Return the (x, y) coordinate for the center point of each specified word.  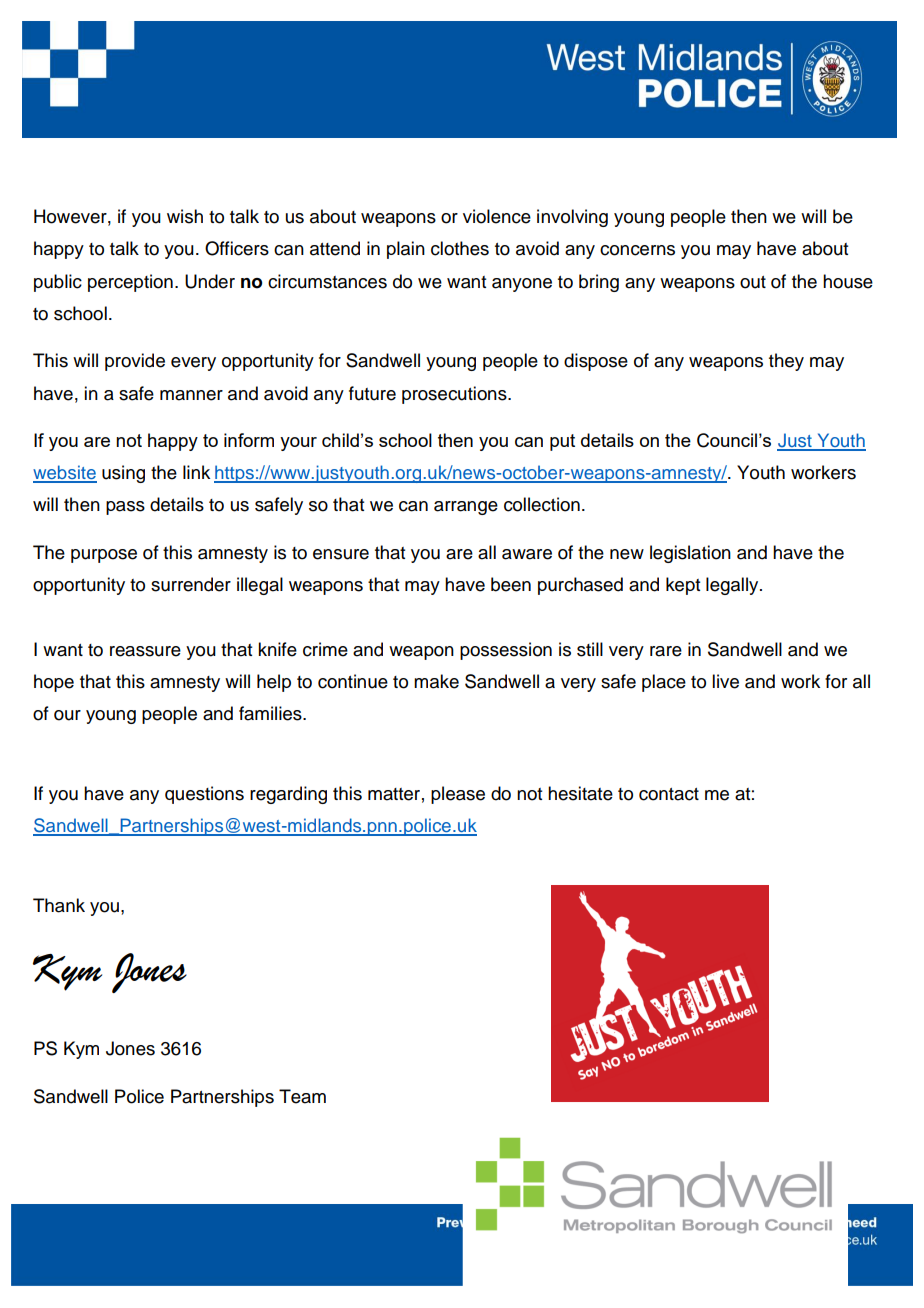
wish (185, 216)
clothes (460, 248)
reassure (145, 651)
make (436, 681)
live (725, 681)
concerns (637, 250)
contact (669, 794)
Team (302, 1096)
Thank (59, 905)
